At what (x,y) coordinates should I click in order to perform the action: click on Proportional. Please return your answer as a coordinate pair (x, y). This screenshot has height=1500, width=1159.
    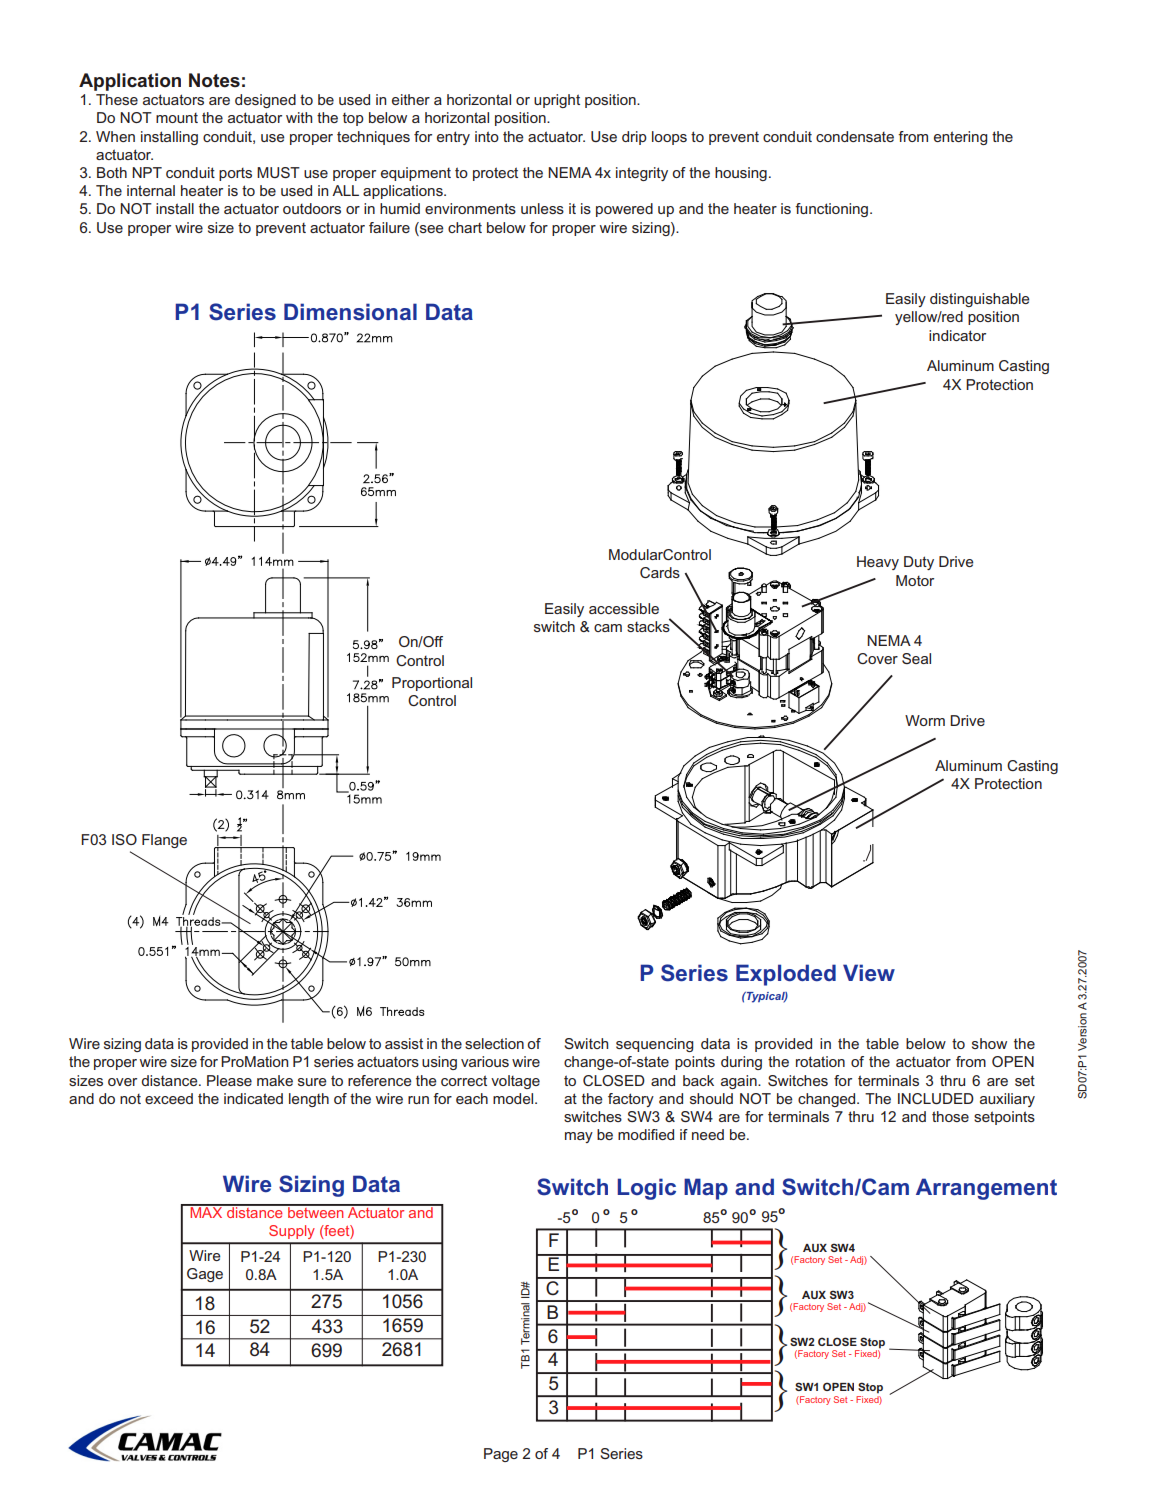
    Looking at the image, I should click on (432, 684).
